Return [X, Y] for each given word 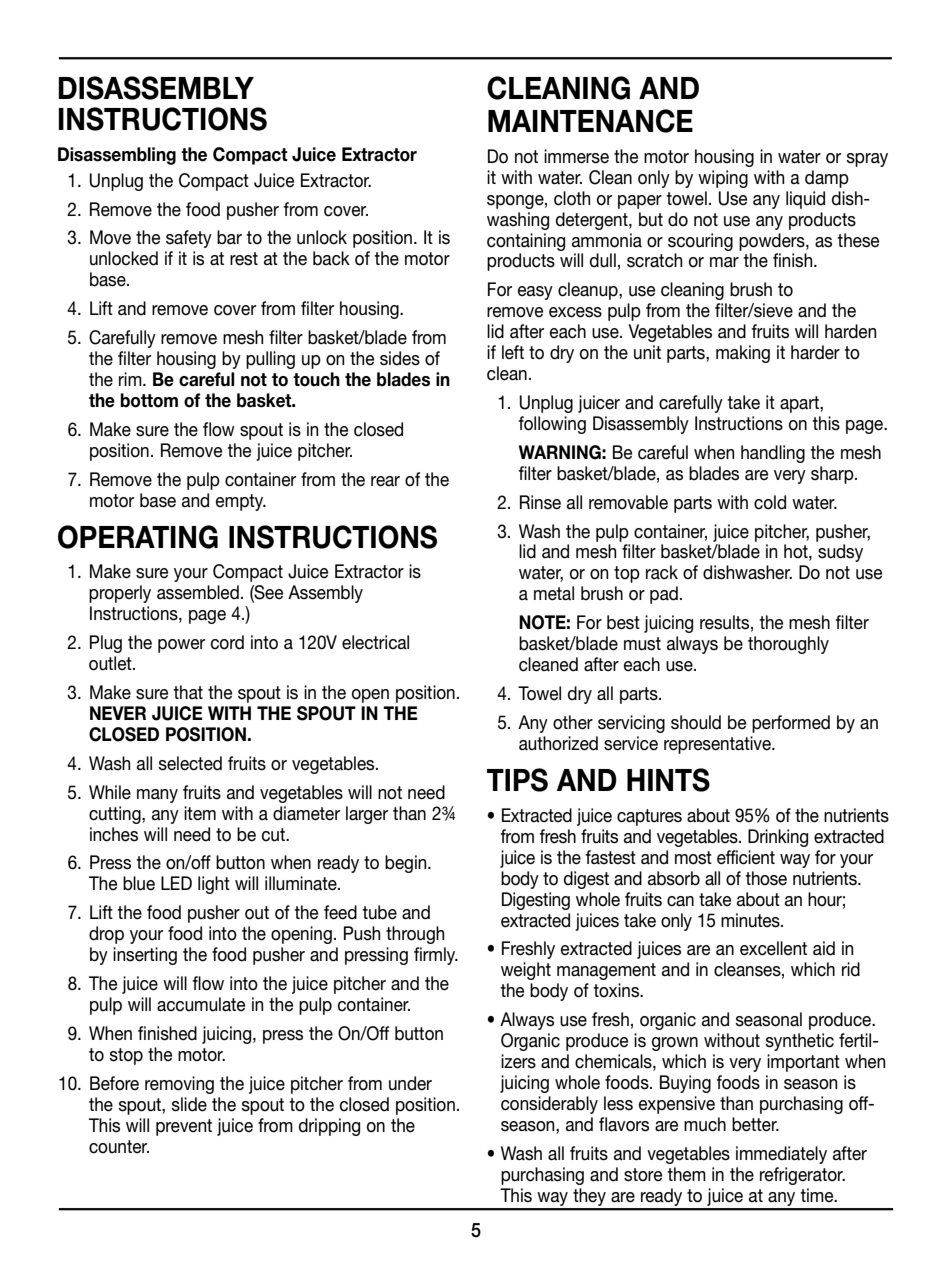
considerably [549, 1105]
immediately [781, 1155]
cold [770, 502]
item [200, 813]
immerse [576, 156]
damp [827, 179]
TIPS [517, 780]
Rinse [540, 502]
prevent [184, 1127]
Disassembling [117, 156]
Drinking [778, 838]
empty [241, 502]
